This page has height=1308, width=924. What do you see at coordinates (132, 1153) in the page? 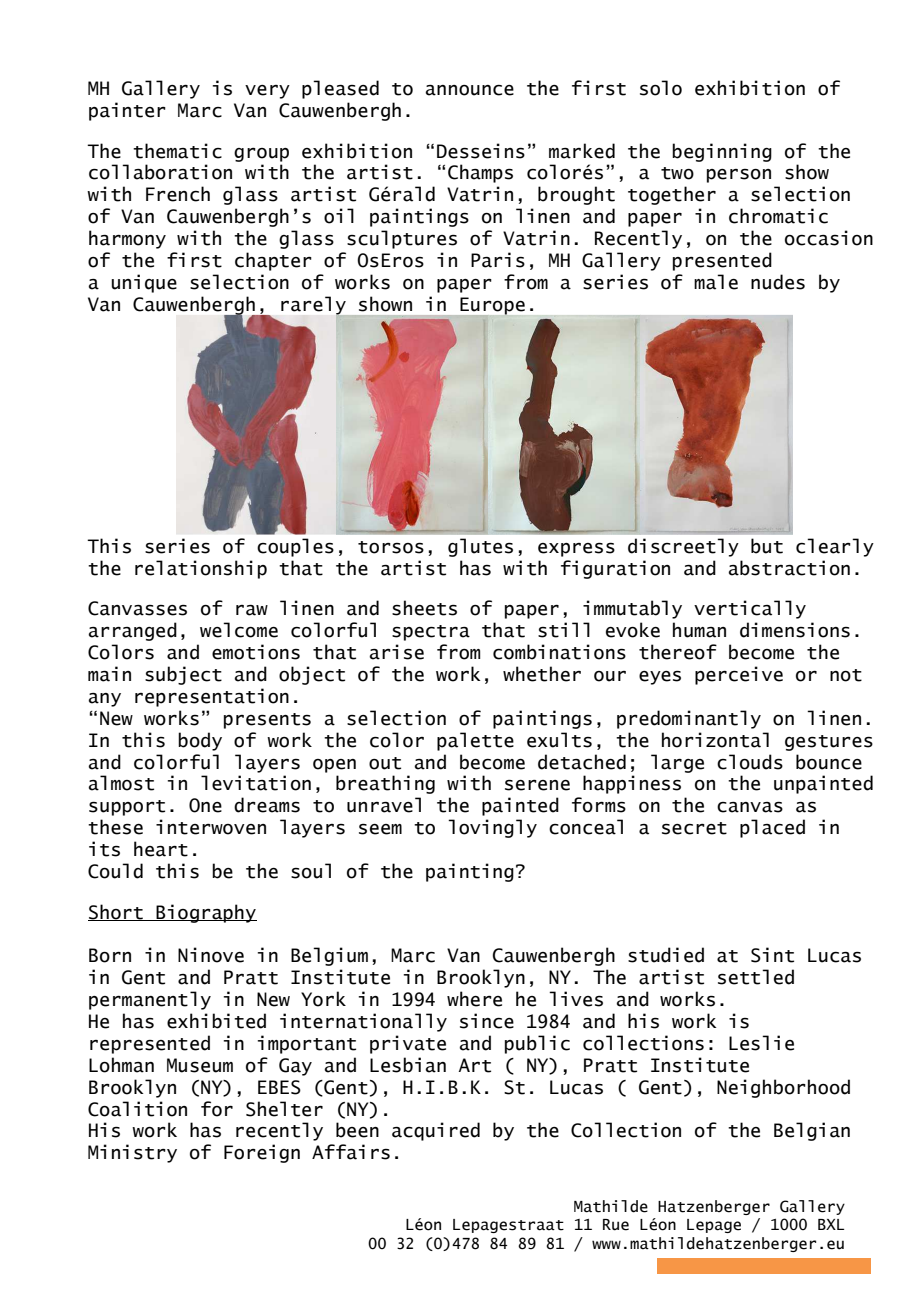
I see `Ministry` at bounding box center [132, 1153].
